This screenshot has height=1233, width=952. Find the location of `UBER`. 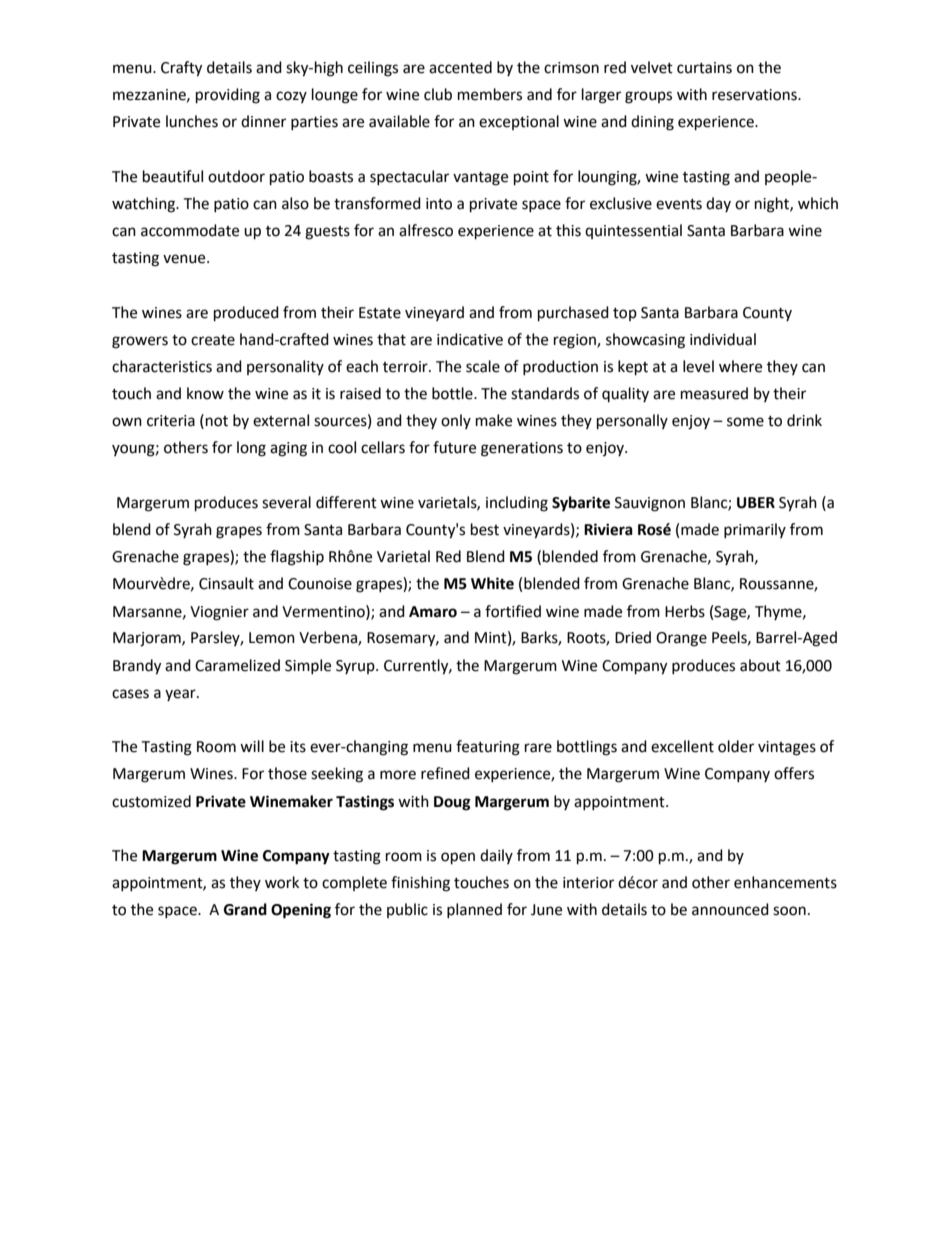

UBER is located at coordinates (756, 503).
